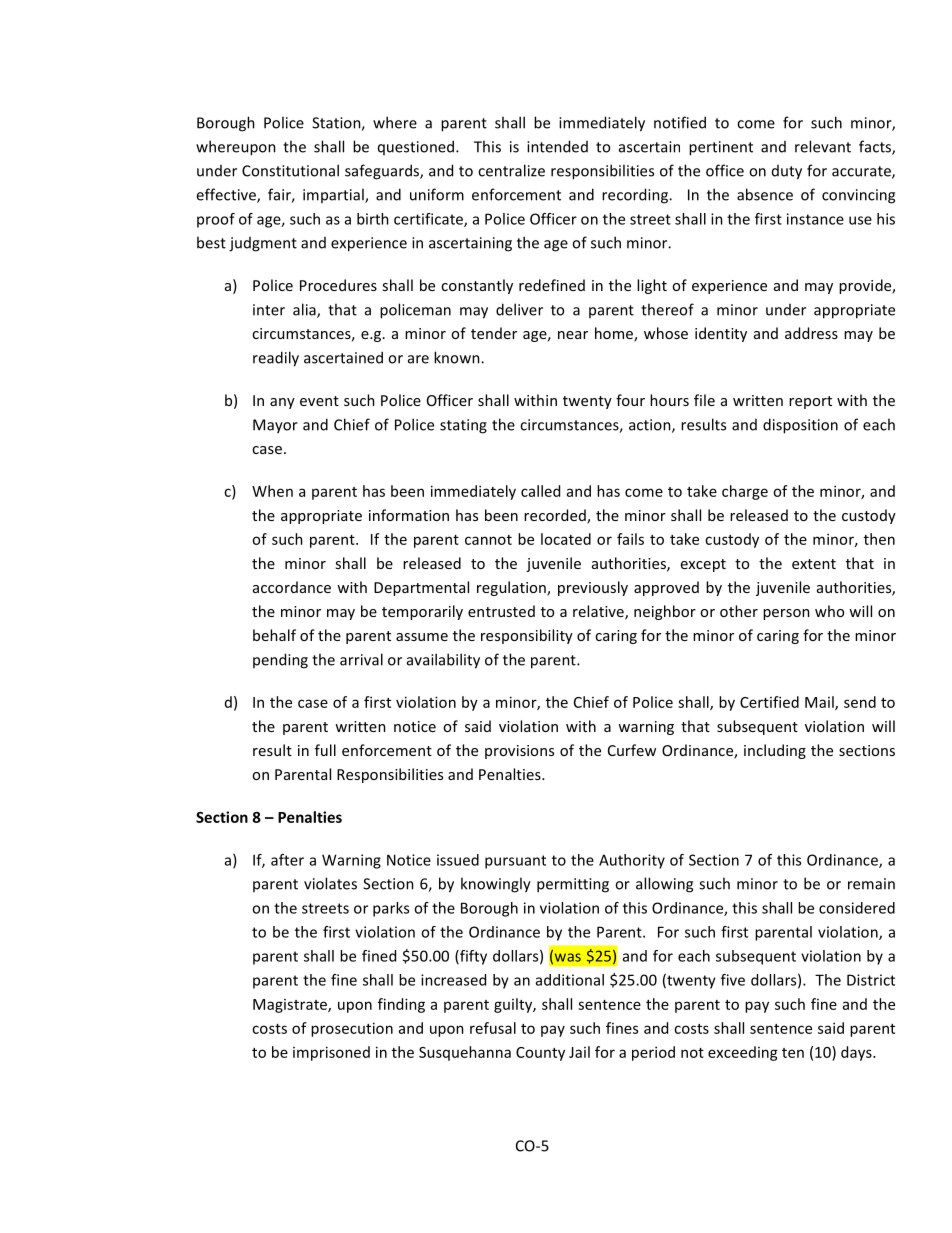 This screenshot has height=1233, width=952. What do you see at coordinates (325, 750) in the screenshot?
I see `full` at bounding box center [325, 750].
